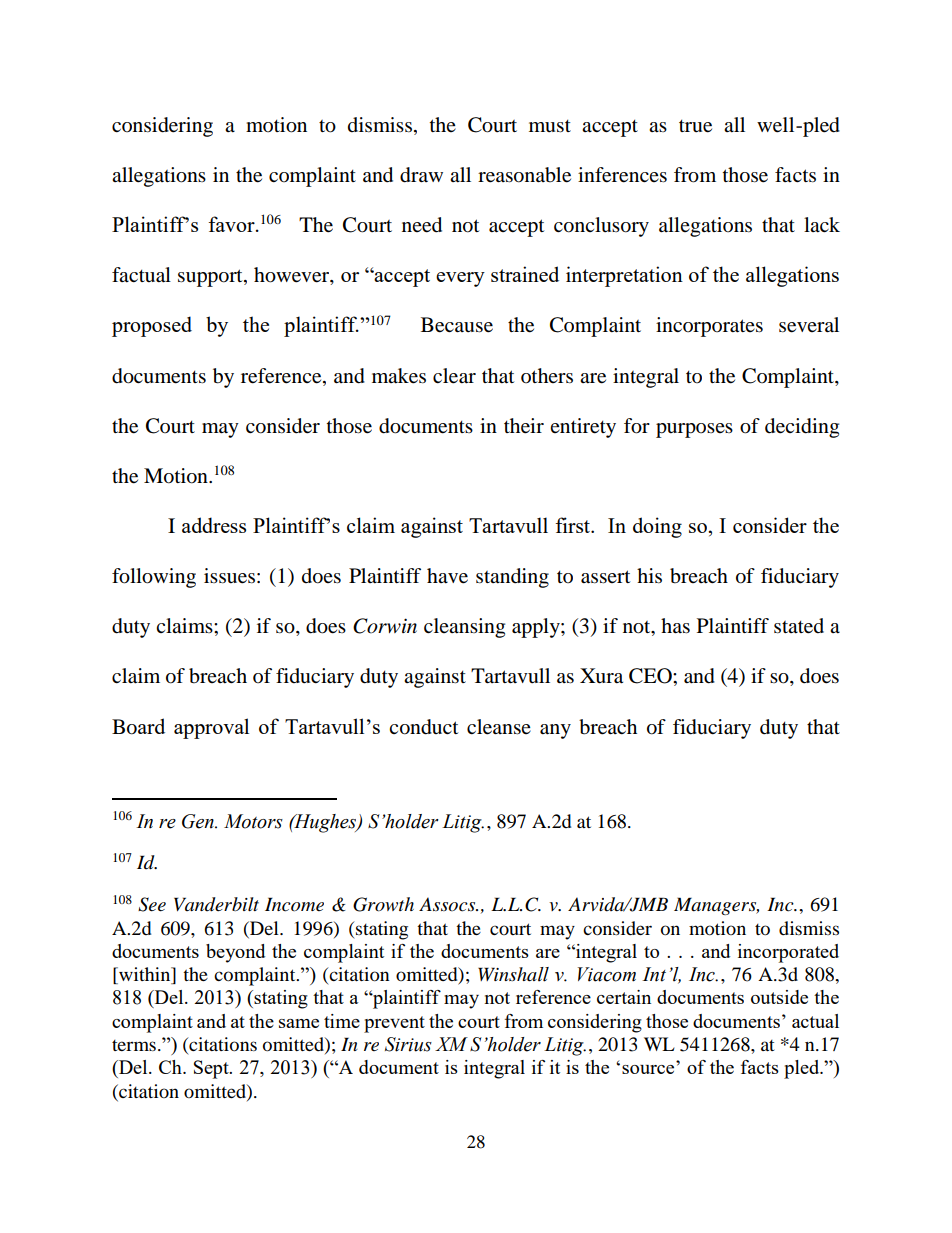  Describe the element at coordinates (524, 426) in the image. I see `their` at that location.
